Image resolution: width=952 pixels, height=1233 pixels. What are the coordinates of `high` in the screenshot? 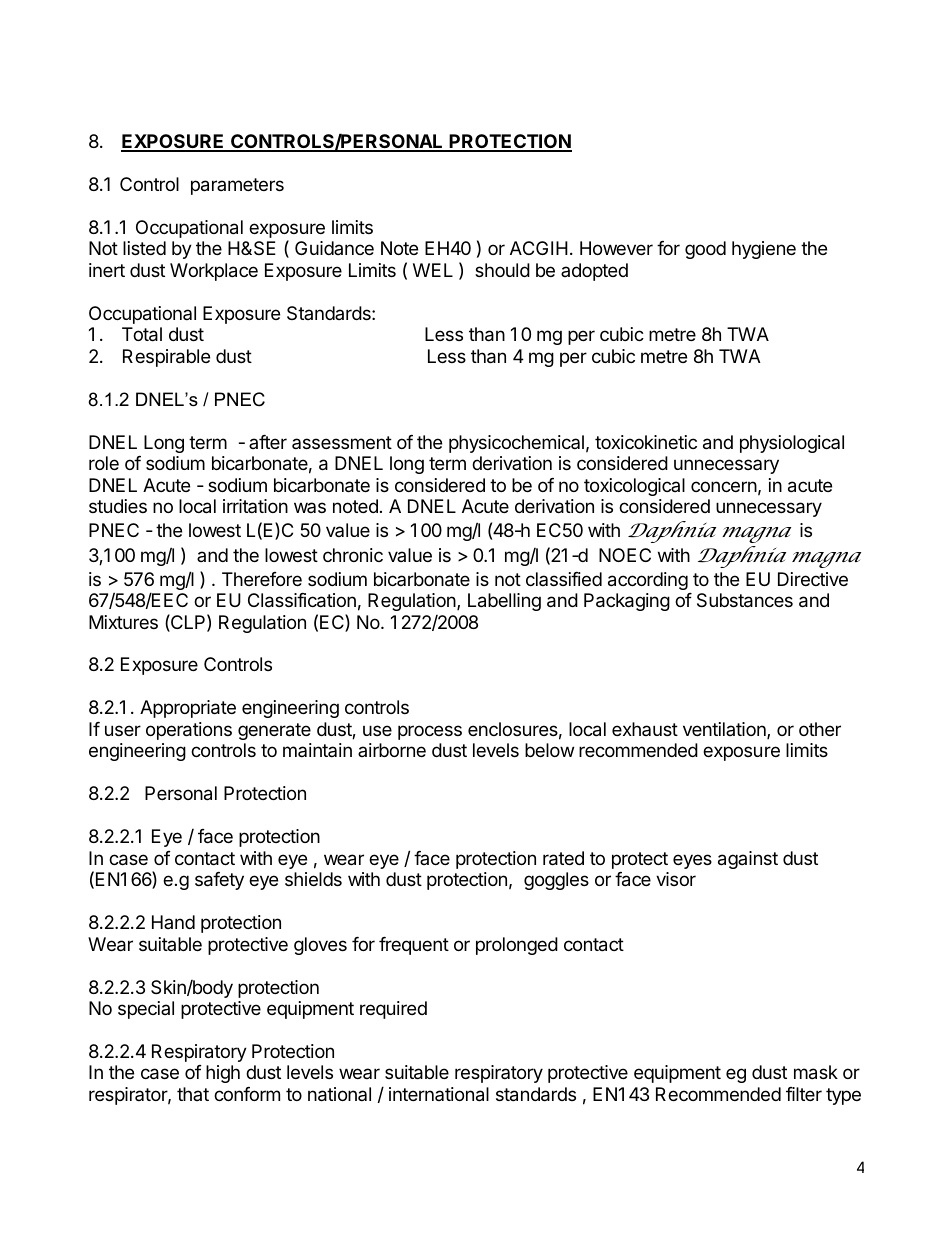 It's located at (223, 1074).
